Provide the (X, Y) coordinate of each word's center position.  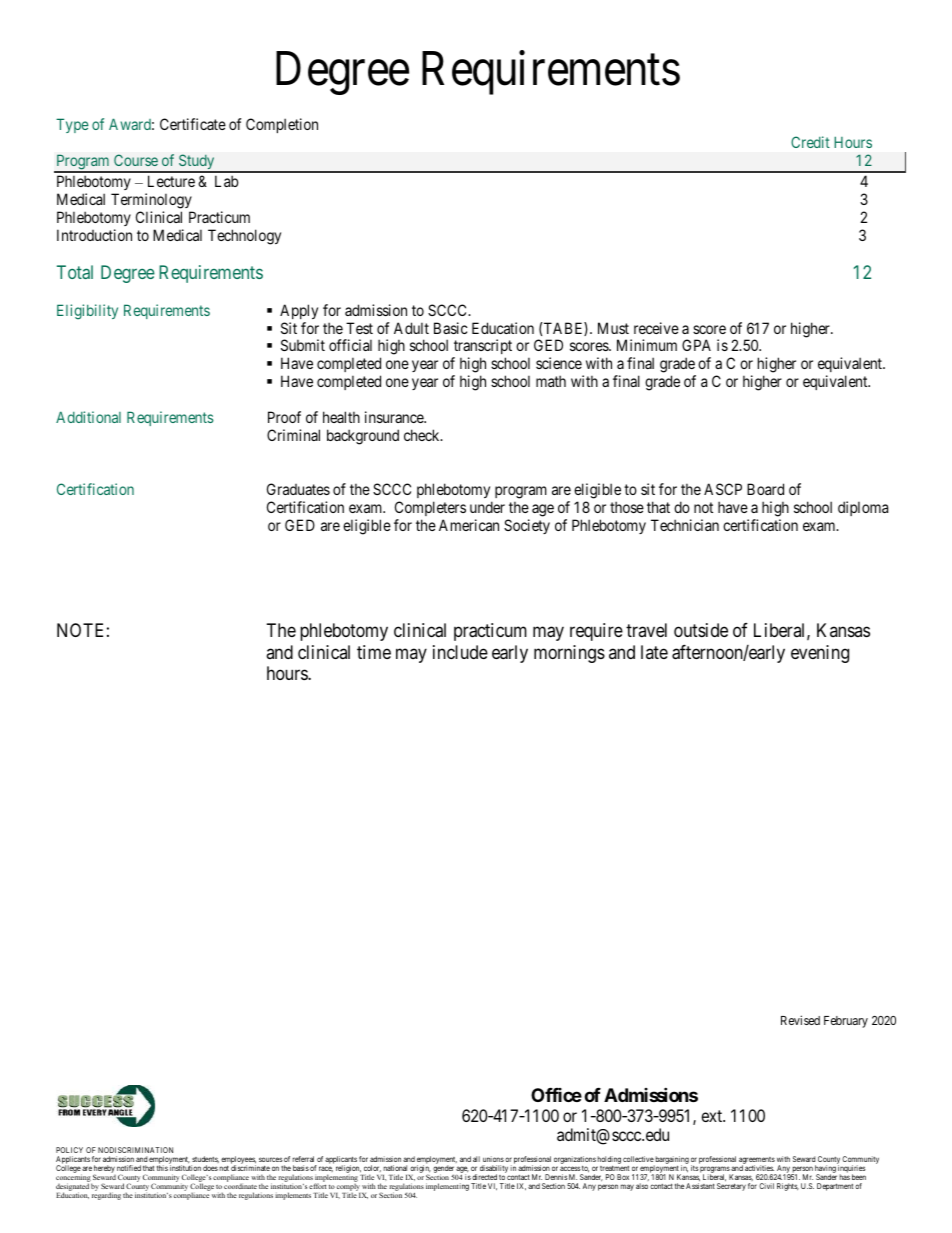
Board (765, 489)
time (374, 652)
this (162, 1168)
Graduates (298, 489)
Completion (282, 125)
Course (136, 160)
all (476, 1159)
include (460, 652)
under (487, 507)
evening (820, 654)
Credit (810, 142)
